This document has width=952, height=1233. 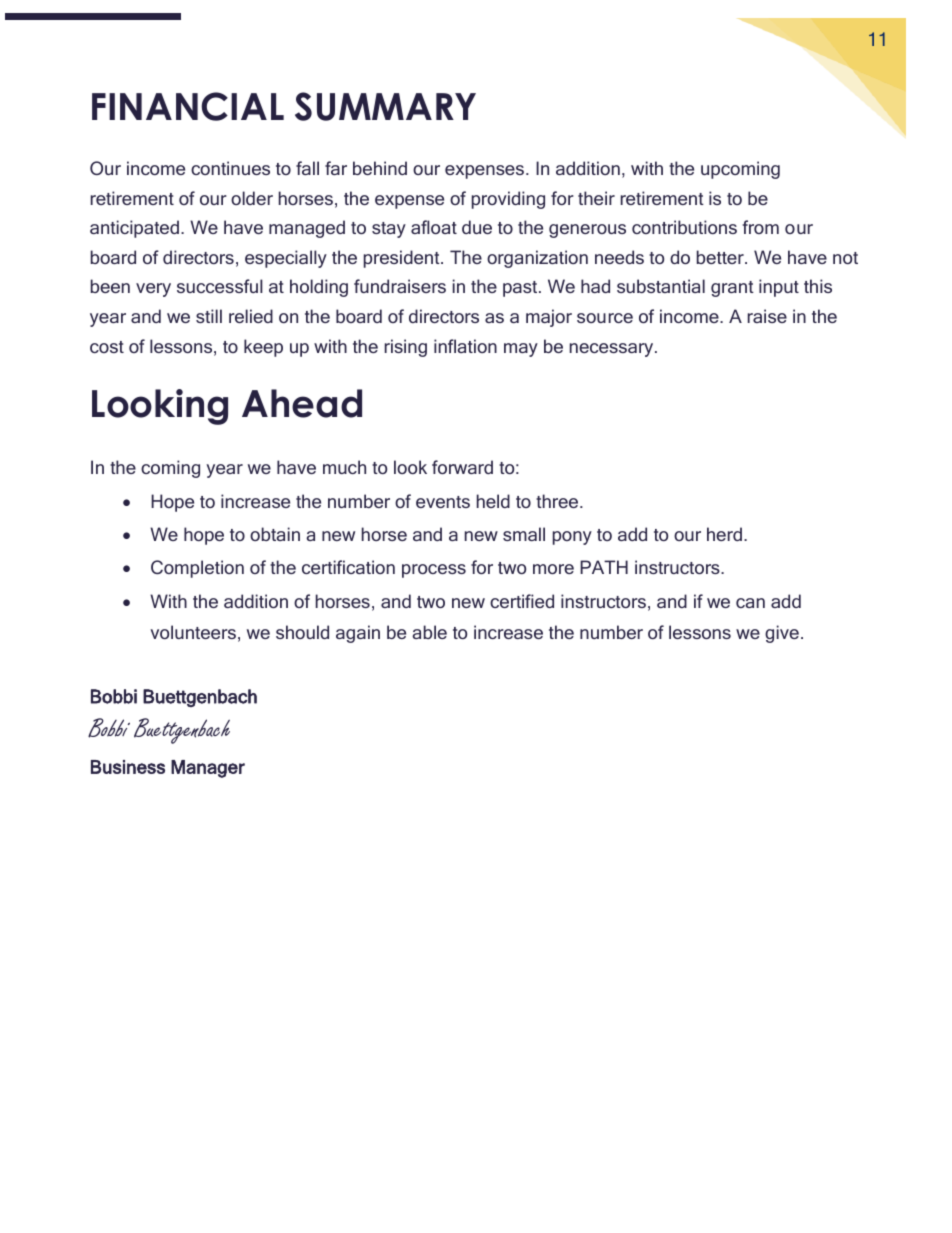 What do you see at coordinates (208, 769) in the document?
I see `Manager` at bounding box center [208, 769].
